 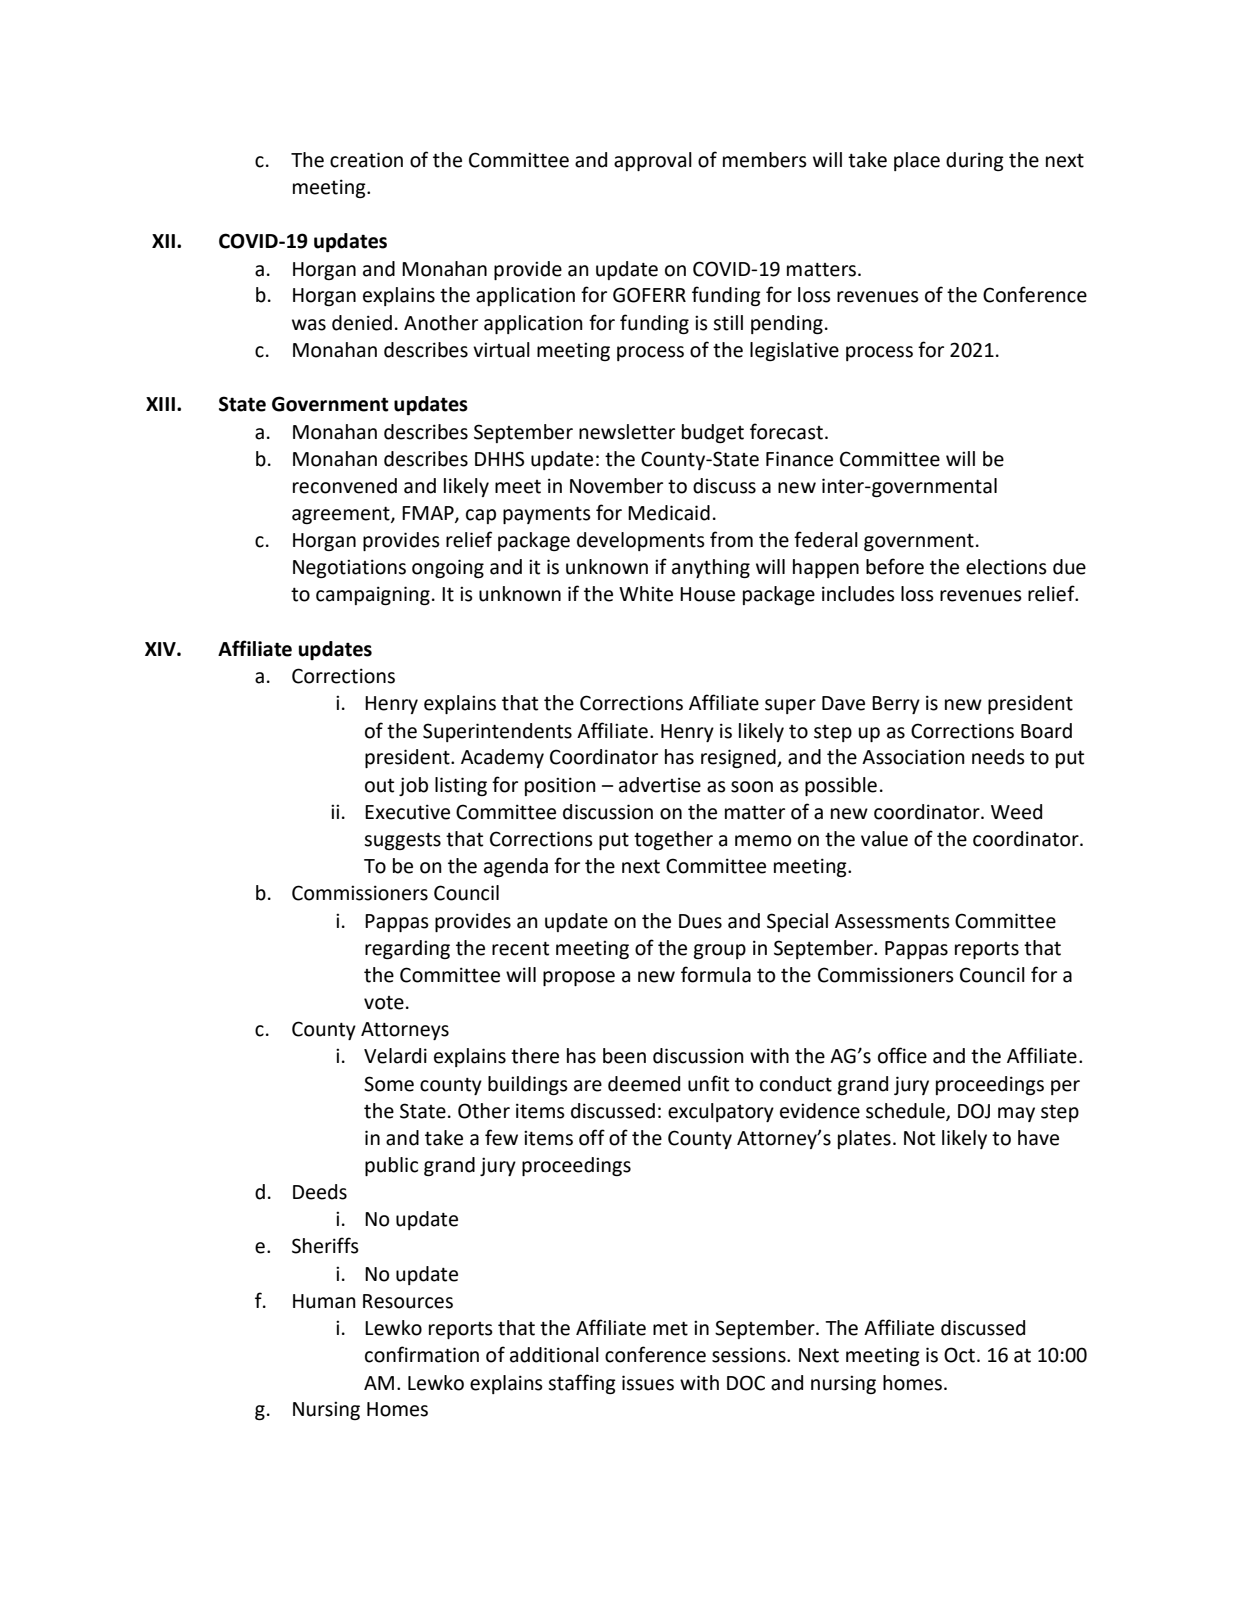 What do you see at coordinates (324, 1301) in the document?
I see `Human` at bounding box center [324, 1301].
